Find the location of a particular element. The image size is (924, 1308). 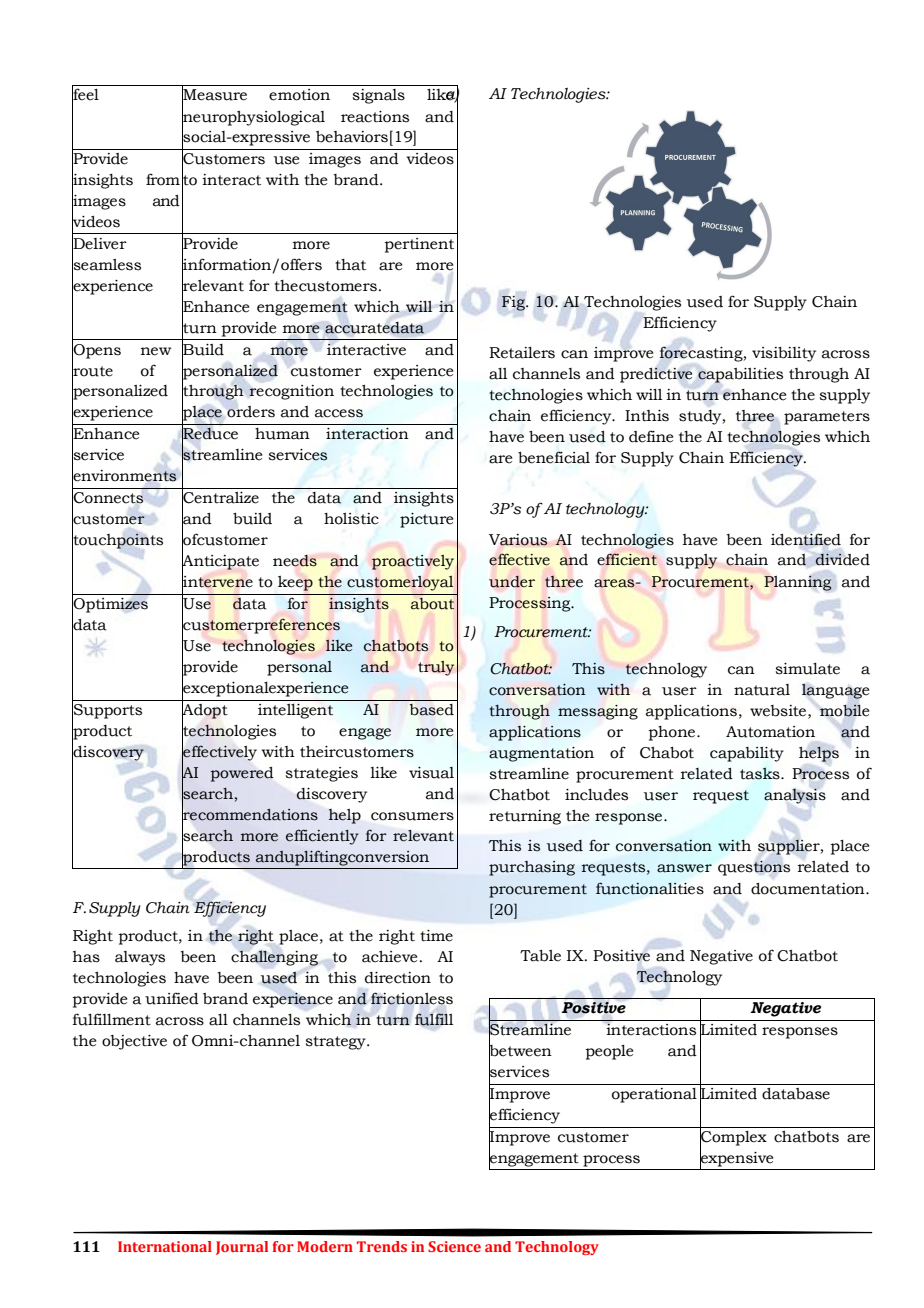

reactions is located at coordinates (375, 117).
